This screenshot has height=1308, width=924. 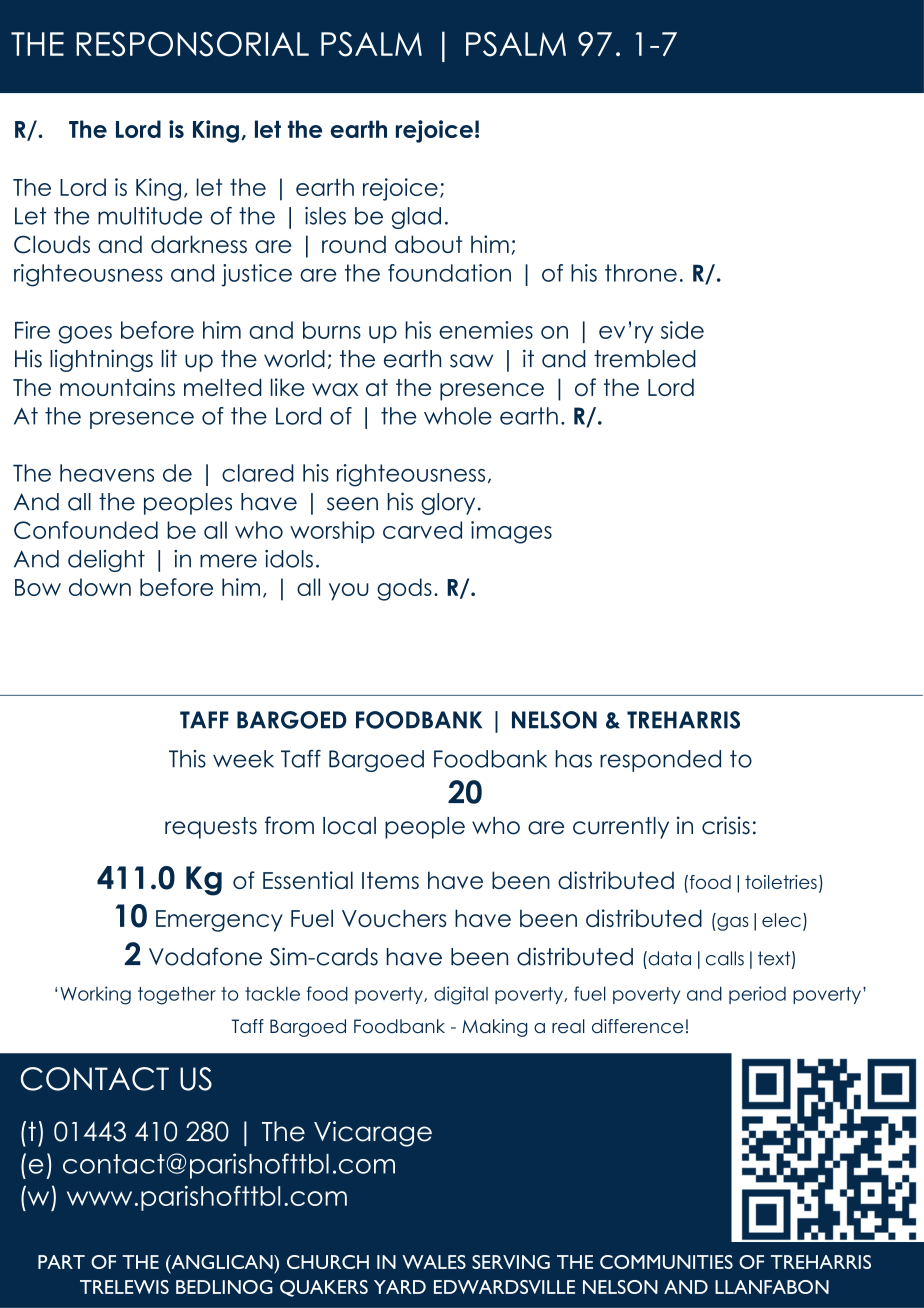 I want to click on local, so click(x=349, y=826).
